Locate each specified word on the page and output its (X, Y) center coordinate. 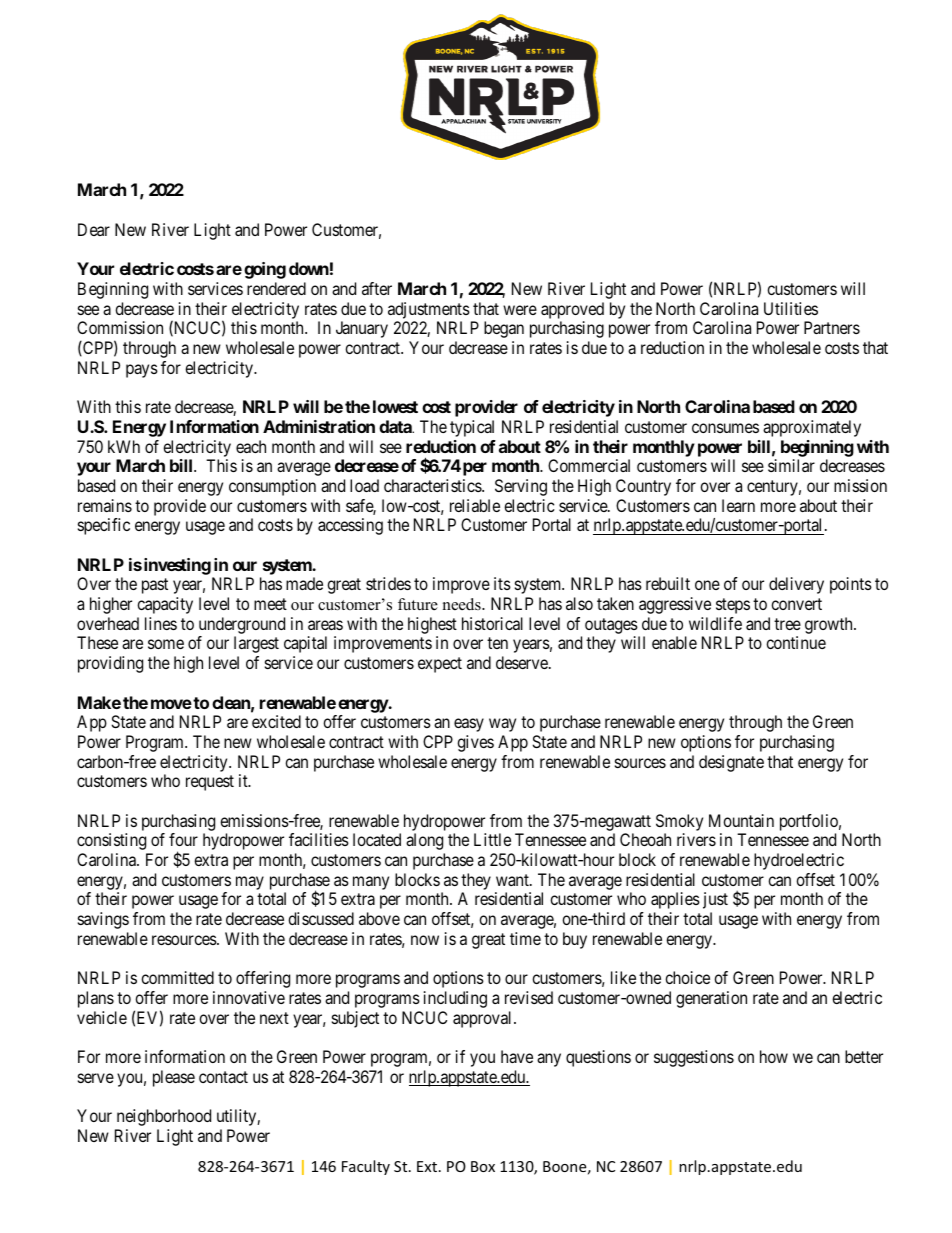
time (525, 938)
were (520, 310)
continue (796, 642)
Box (483, 1166)
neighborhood (164, 1117)
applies (675, 900)
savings (103, 920)
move (171, 704)
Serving (521, 487)
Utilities (791, 308)
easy (469, 725)
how (774, 1056)
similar (791, 465)
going (265, 270)
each (251, 446)
